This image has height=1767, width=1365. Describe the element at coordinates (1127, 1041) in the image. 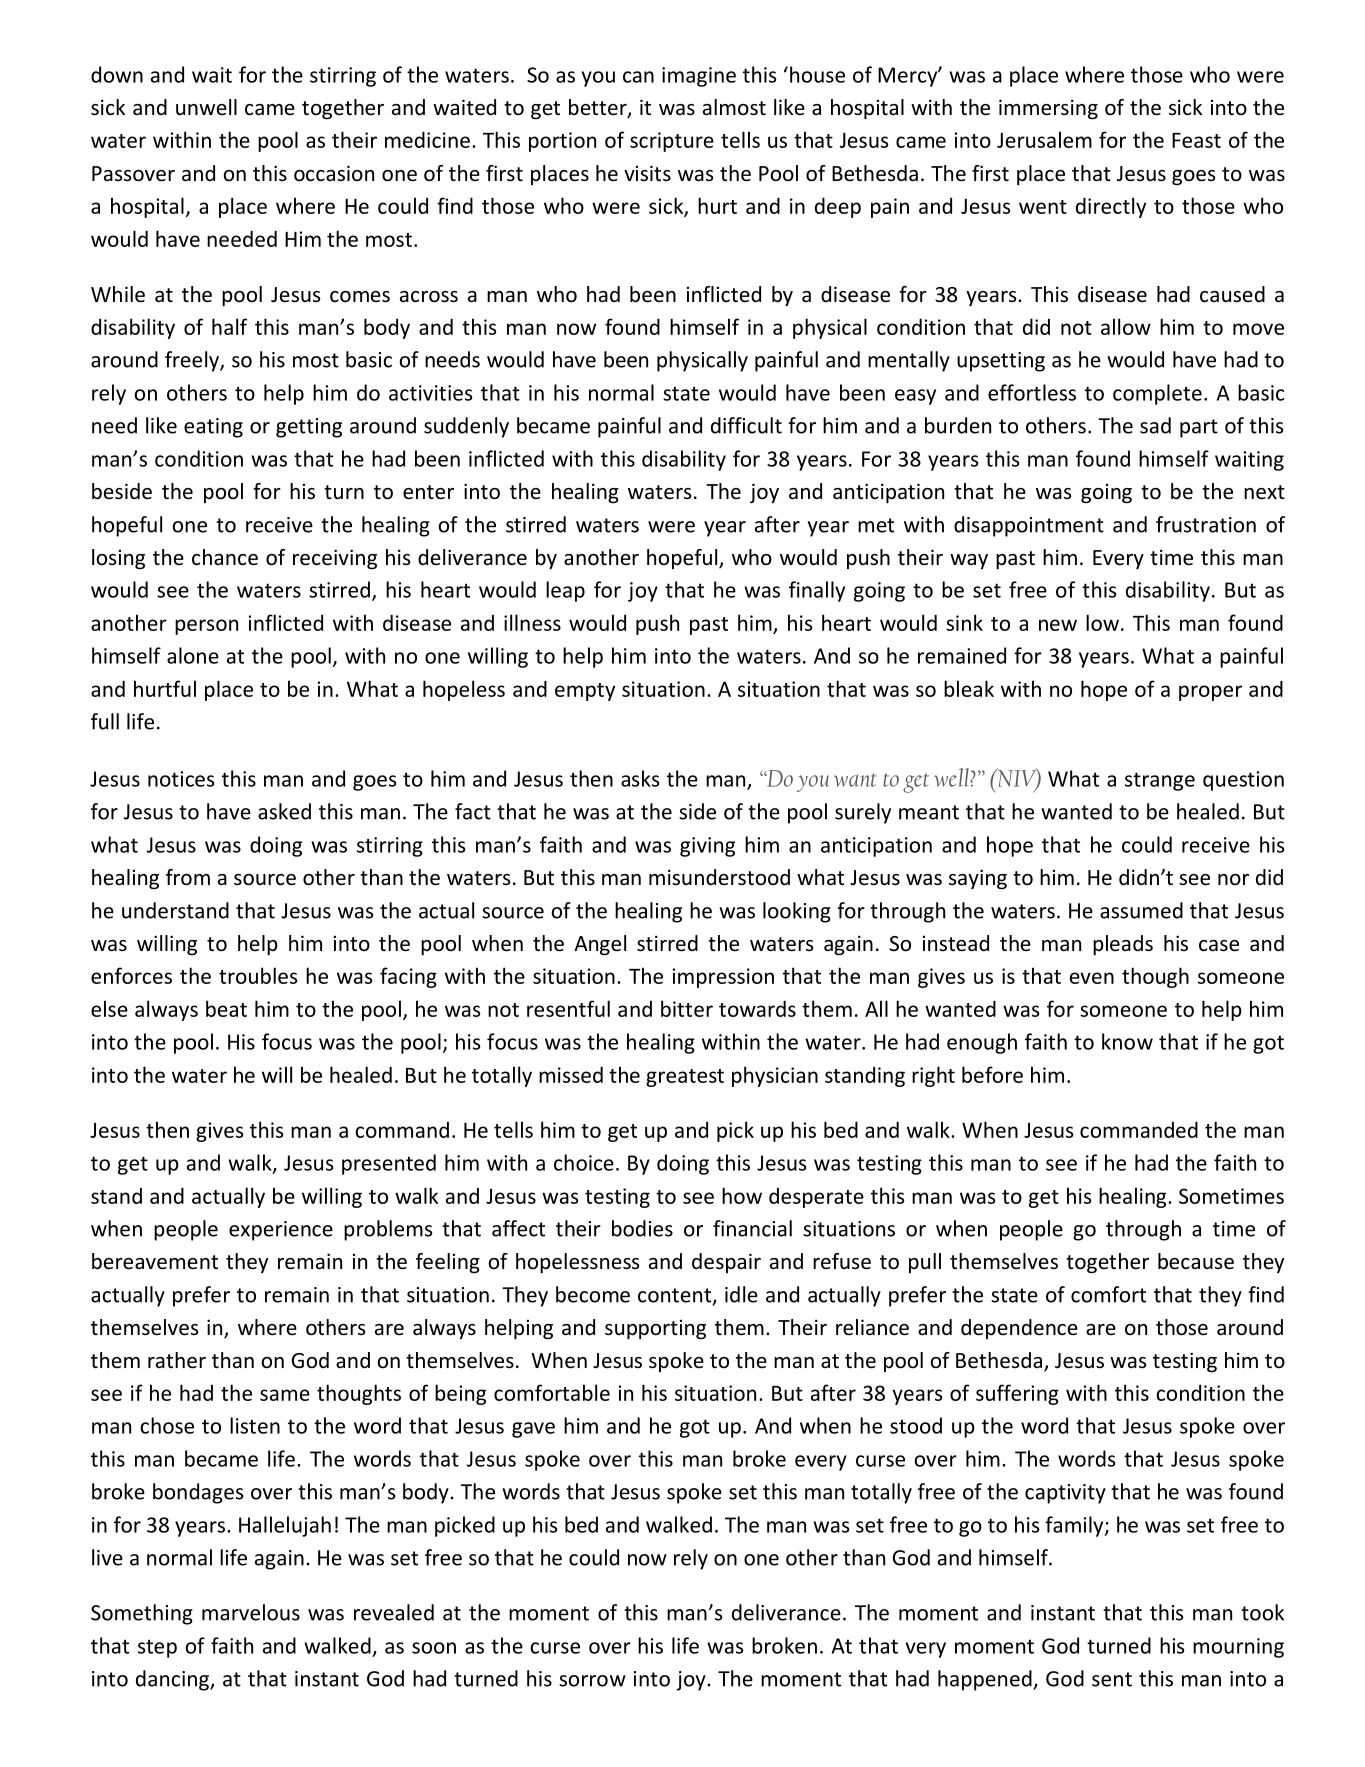

I see `know` at that location.
